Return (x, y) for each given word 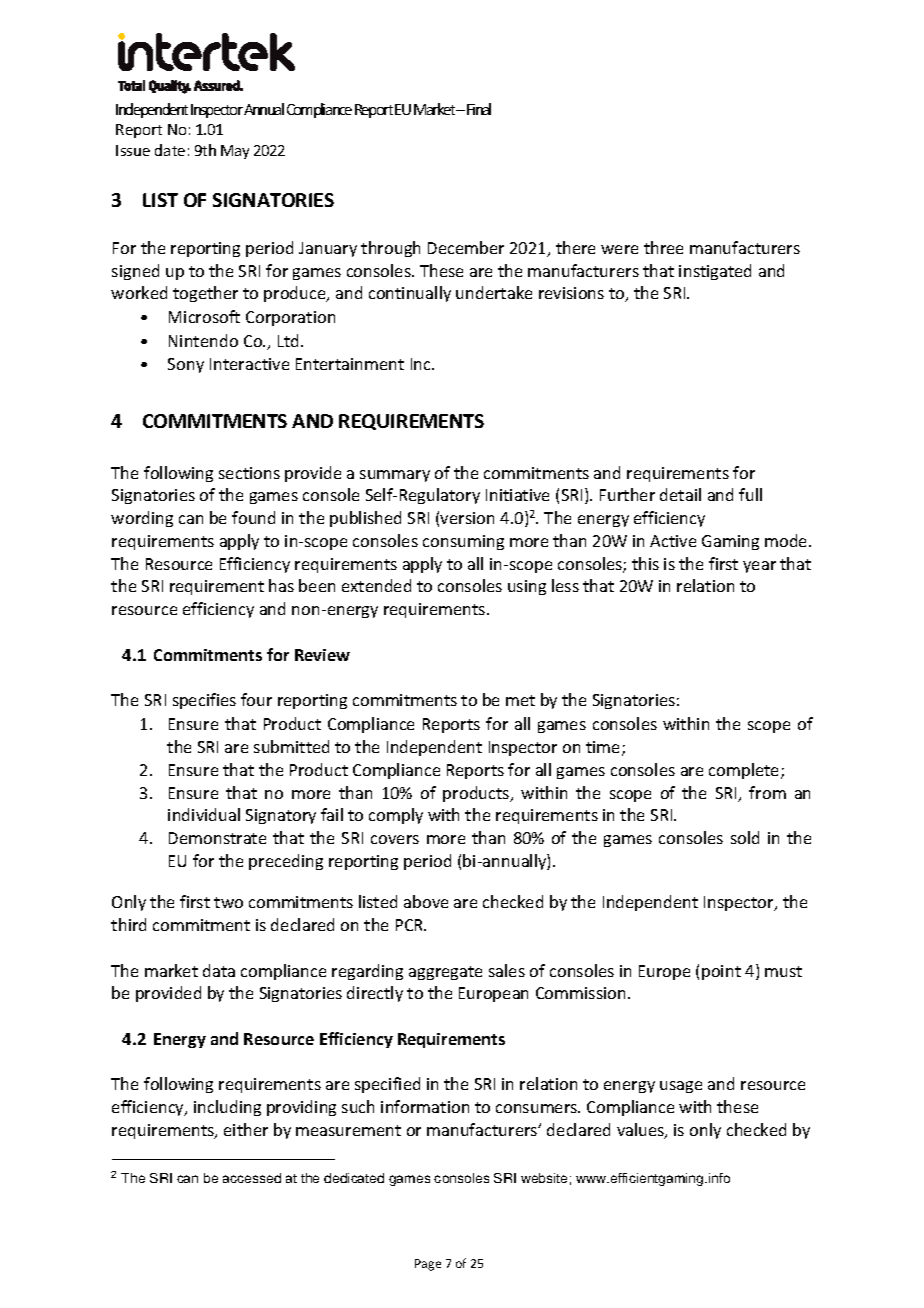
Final (479, 109)
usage (681, 1087)
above (426, 901)
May (235, 152)
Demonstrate (217, 838)
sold (745, 837)
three (663, 247)
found (253, 517)
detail (680, 494)
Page (428, 1265)
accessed (252, 1178)
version (467, 518)
